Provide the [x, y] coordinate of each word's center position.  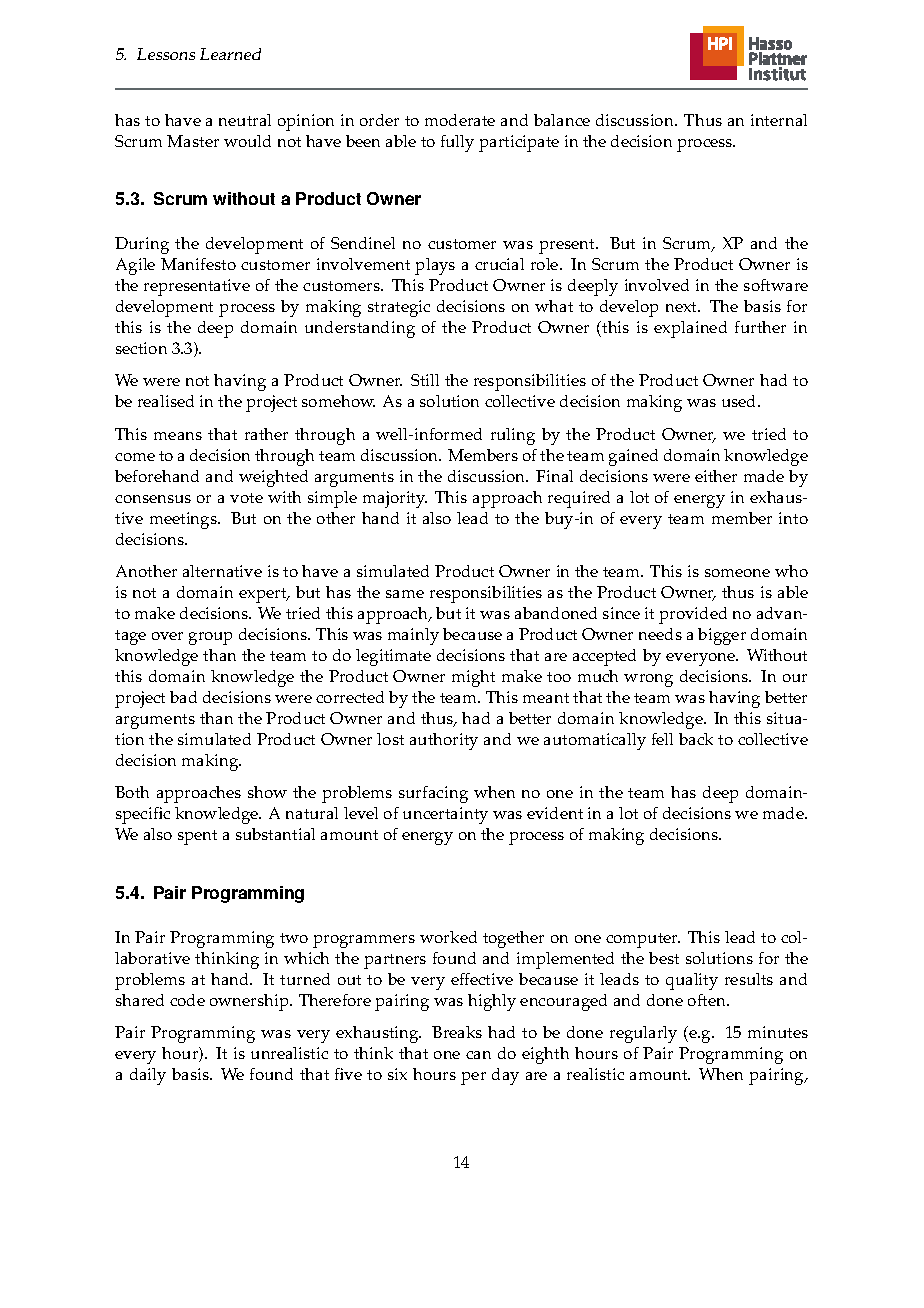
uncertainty [445, 815]
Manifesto [198, 264]
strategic [399, 308]
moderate [460, 120]
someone [737, 573]
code [187, 1000]
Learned [230, 54]
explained [690, 329]
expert [264, 595]
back [696, 739]
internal [779, 120]
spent [197, 837]
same [405, 594]
